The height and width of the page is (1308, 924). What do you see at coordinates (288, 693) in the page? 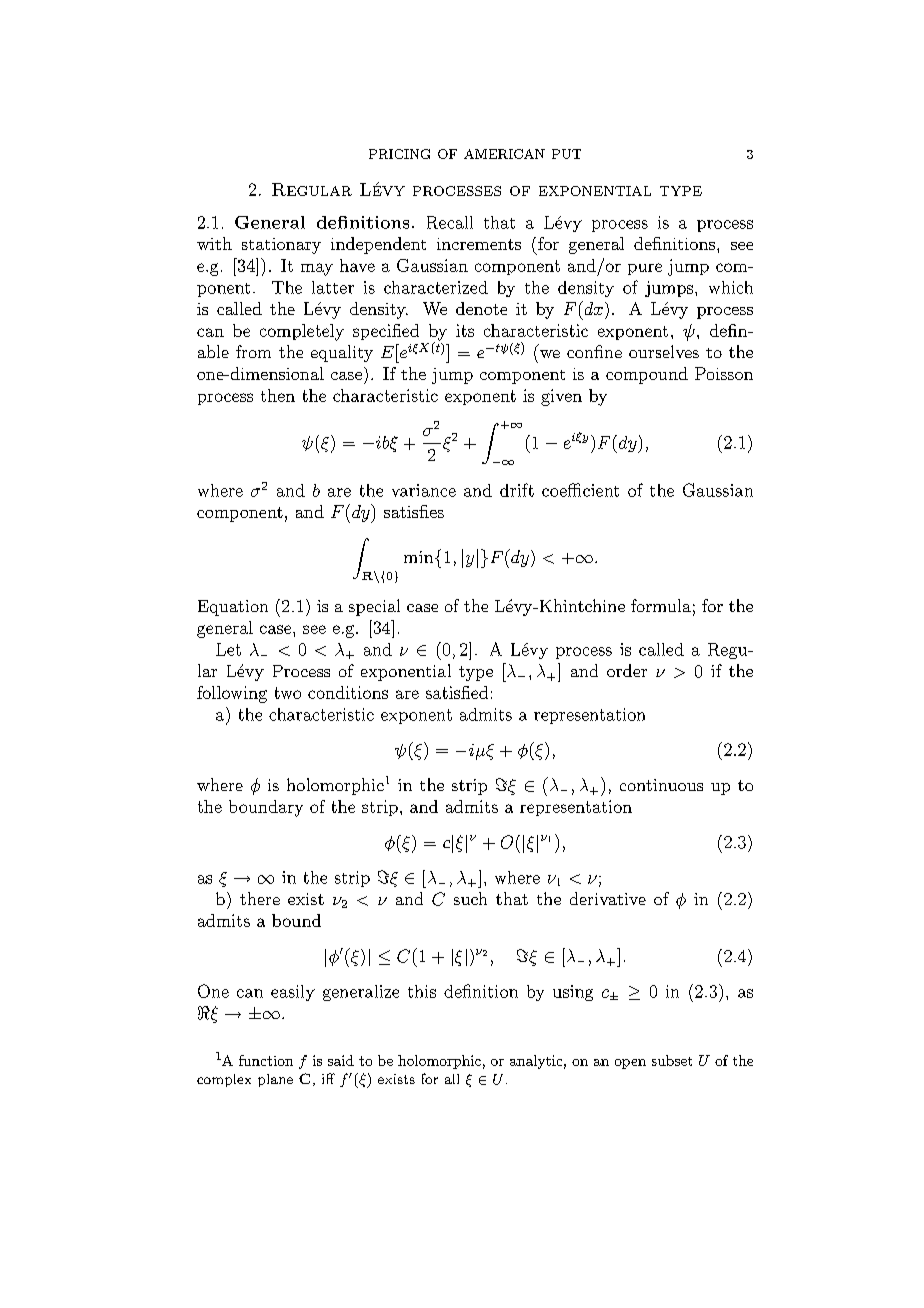
I see `two` at bounding box center [288, 693].
